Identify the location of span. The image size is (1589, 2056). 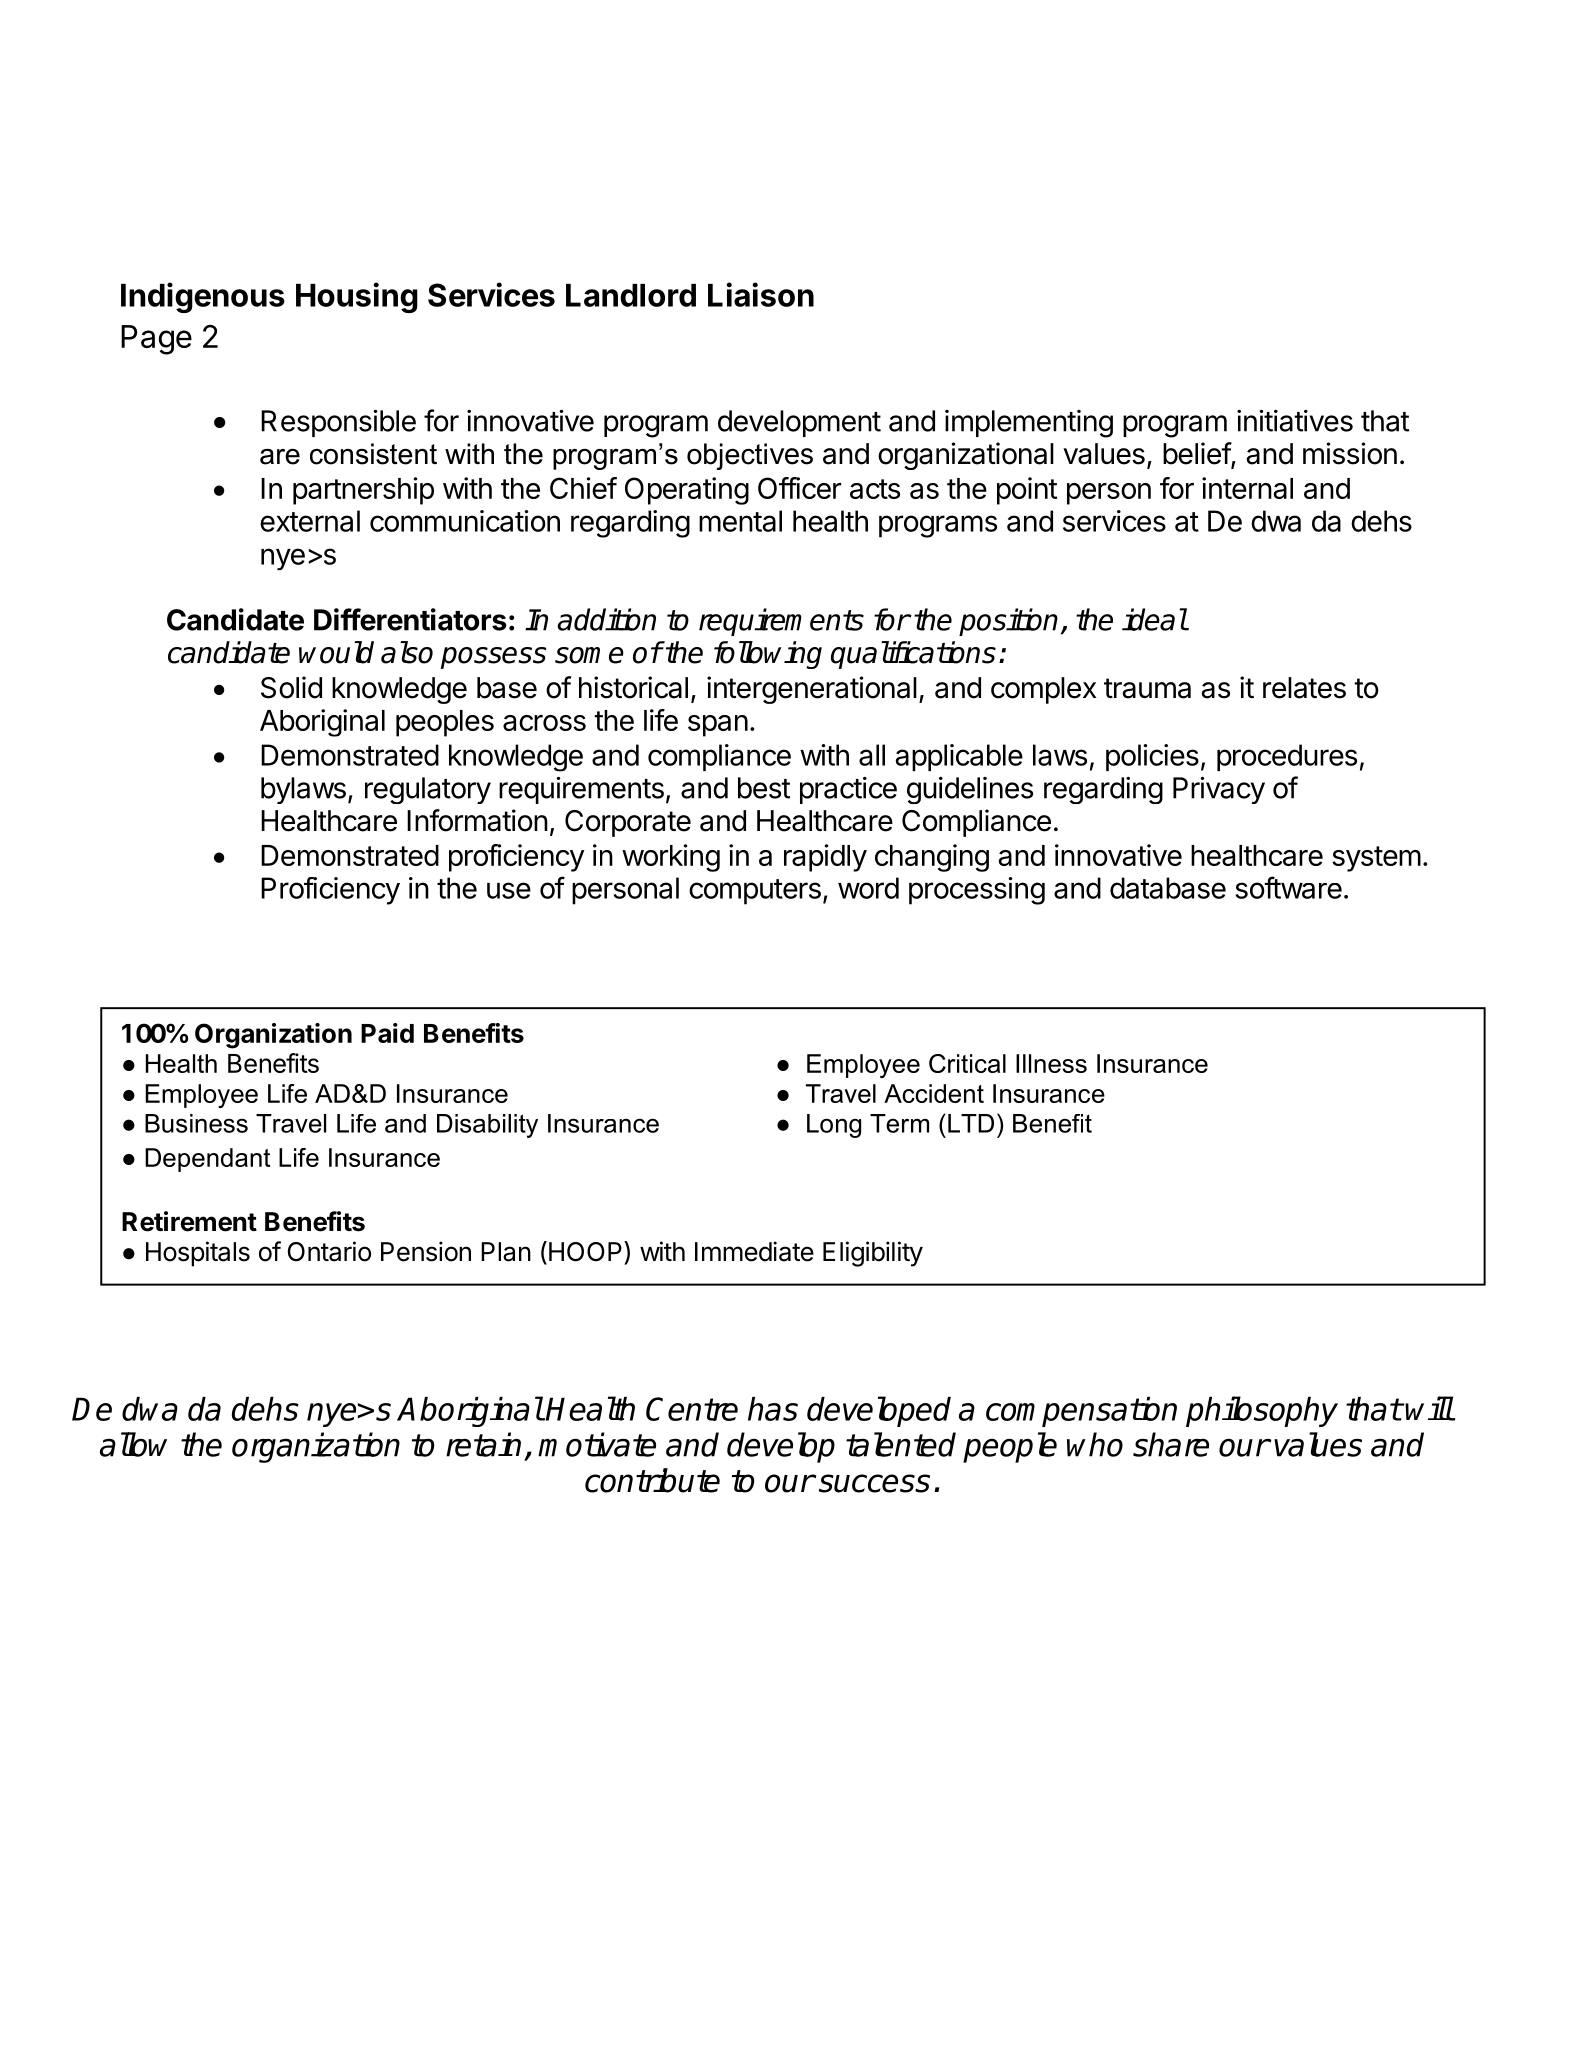
(718, 726).
